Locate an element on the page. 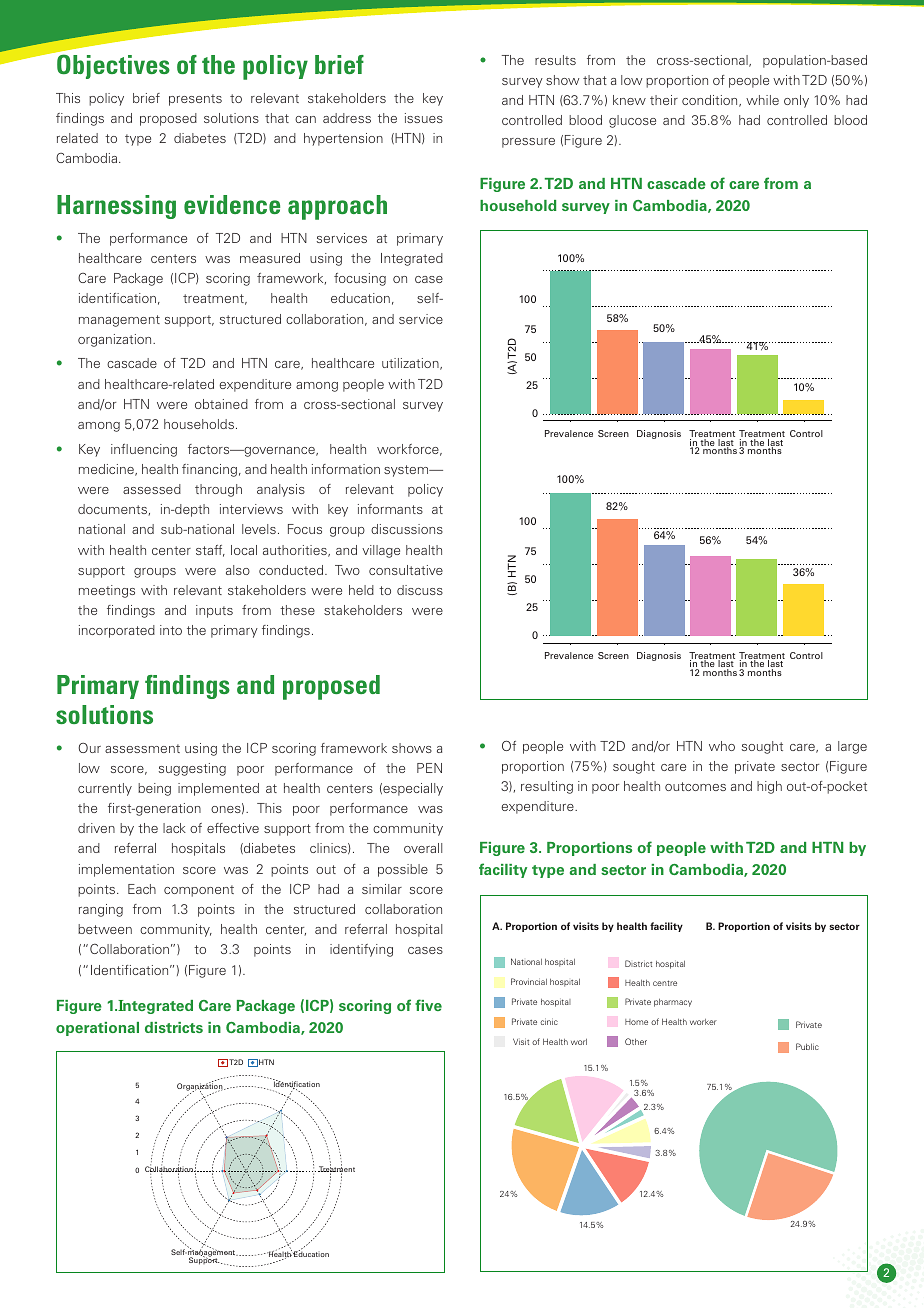  utilization is located at coordinates (411, 364).
